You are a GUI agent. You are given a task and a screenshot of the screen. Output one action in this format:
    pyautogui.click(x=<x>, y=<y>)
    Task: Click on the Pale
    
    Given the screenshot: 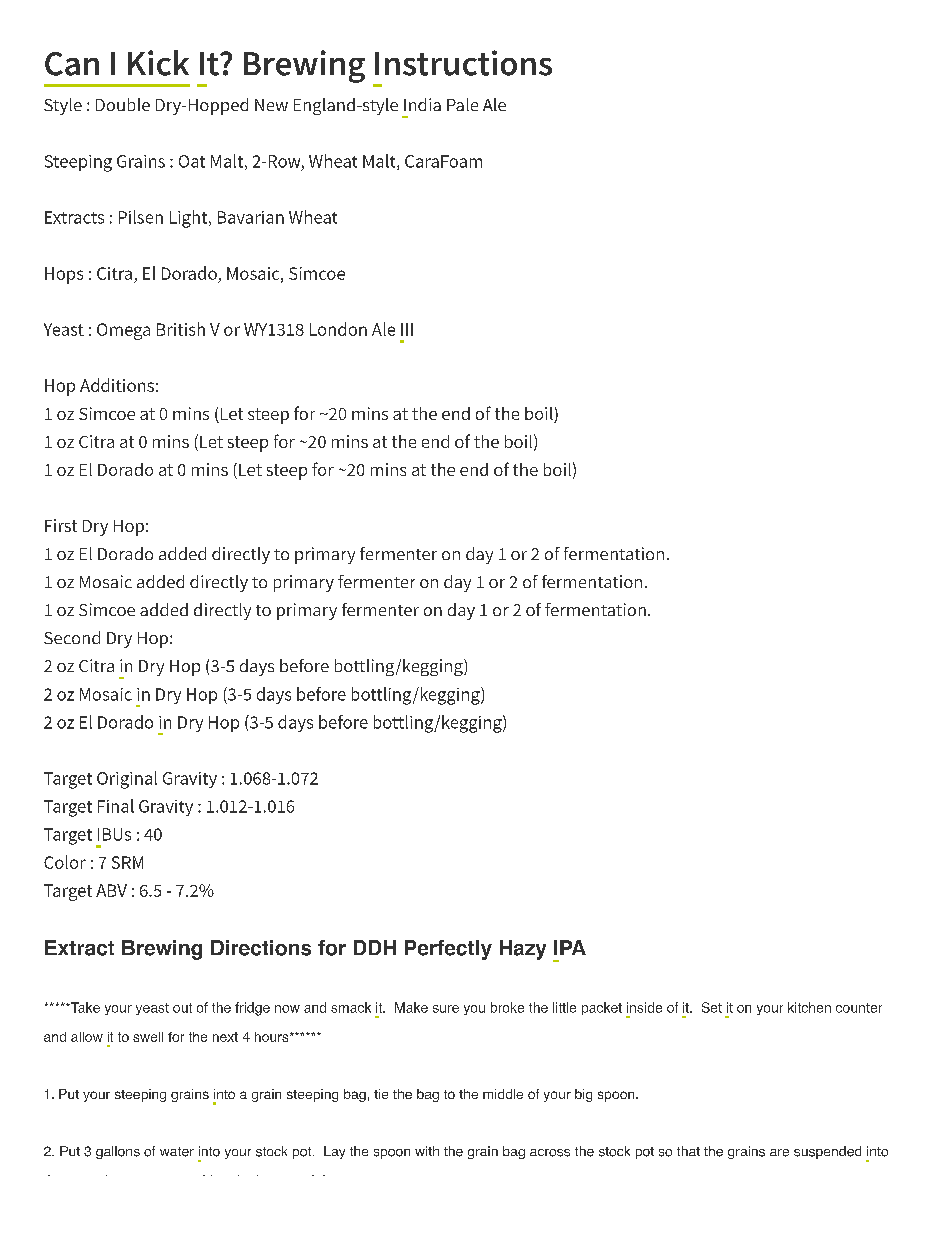 What is the action you would take?
    pyautogui.click(x=462, y=104)
